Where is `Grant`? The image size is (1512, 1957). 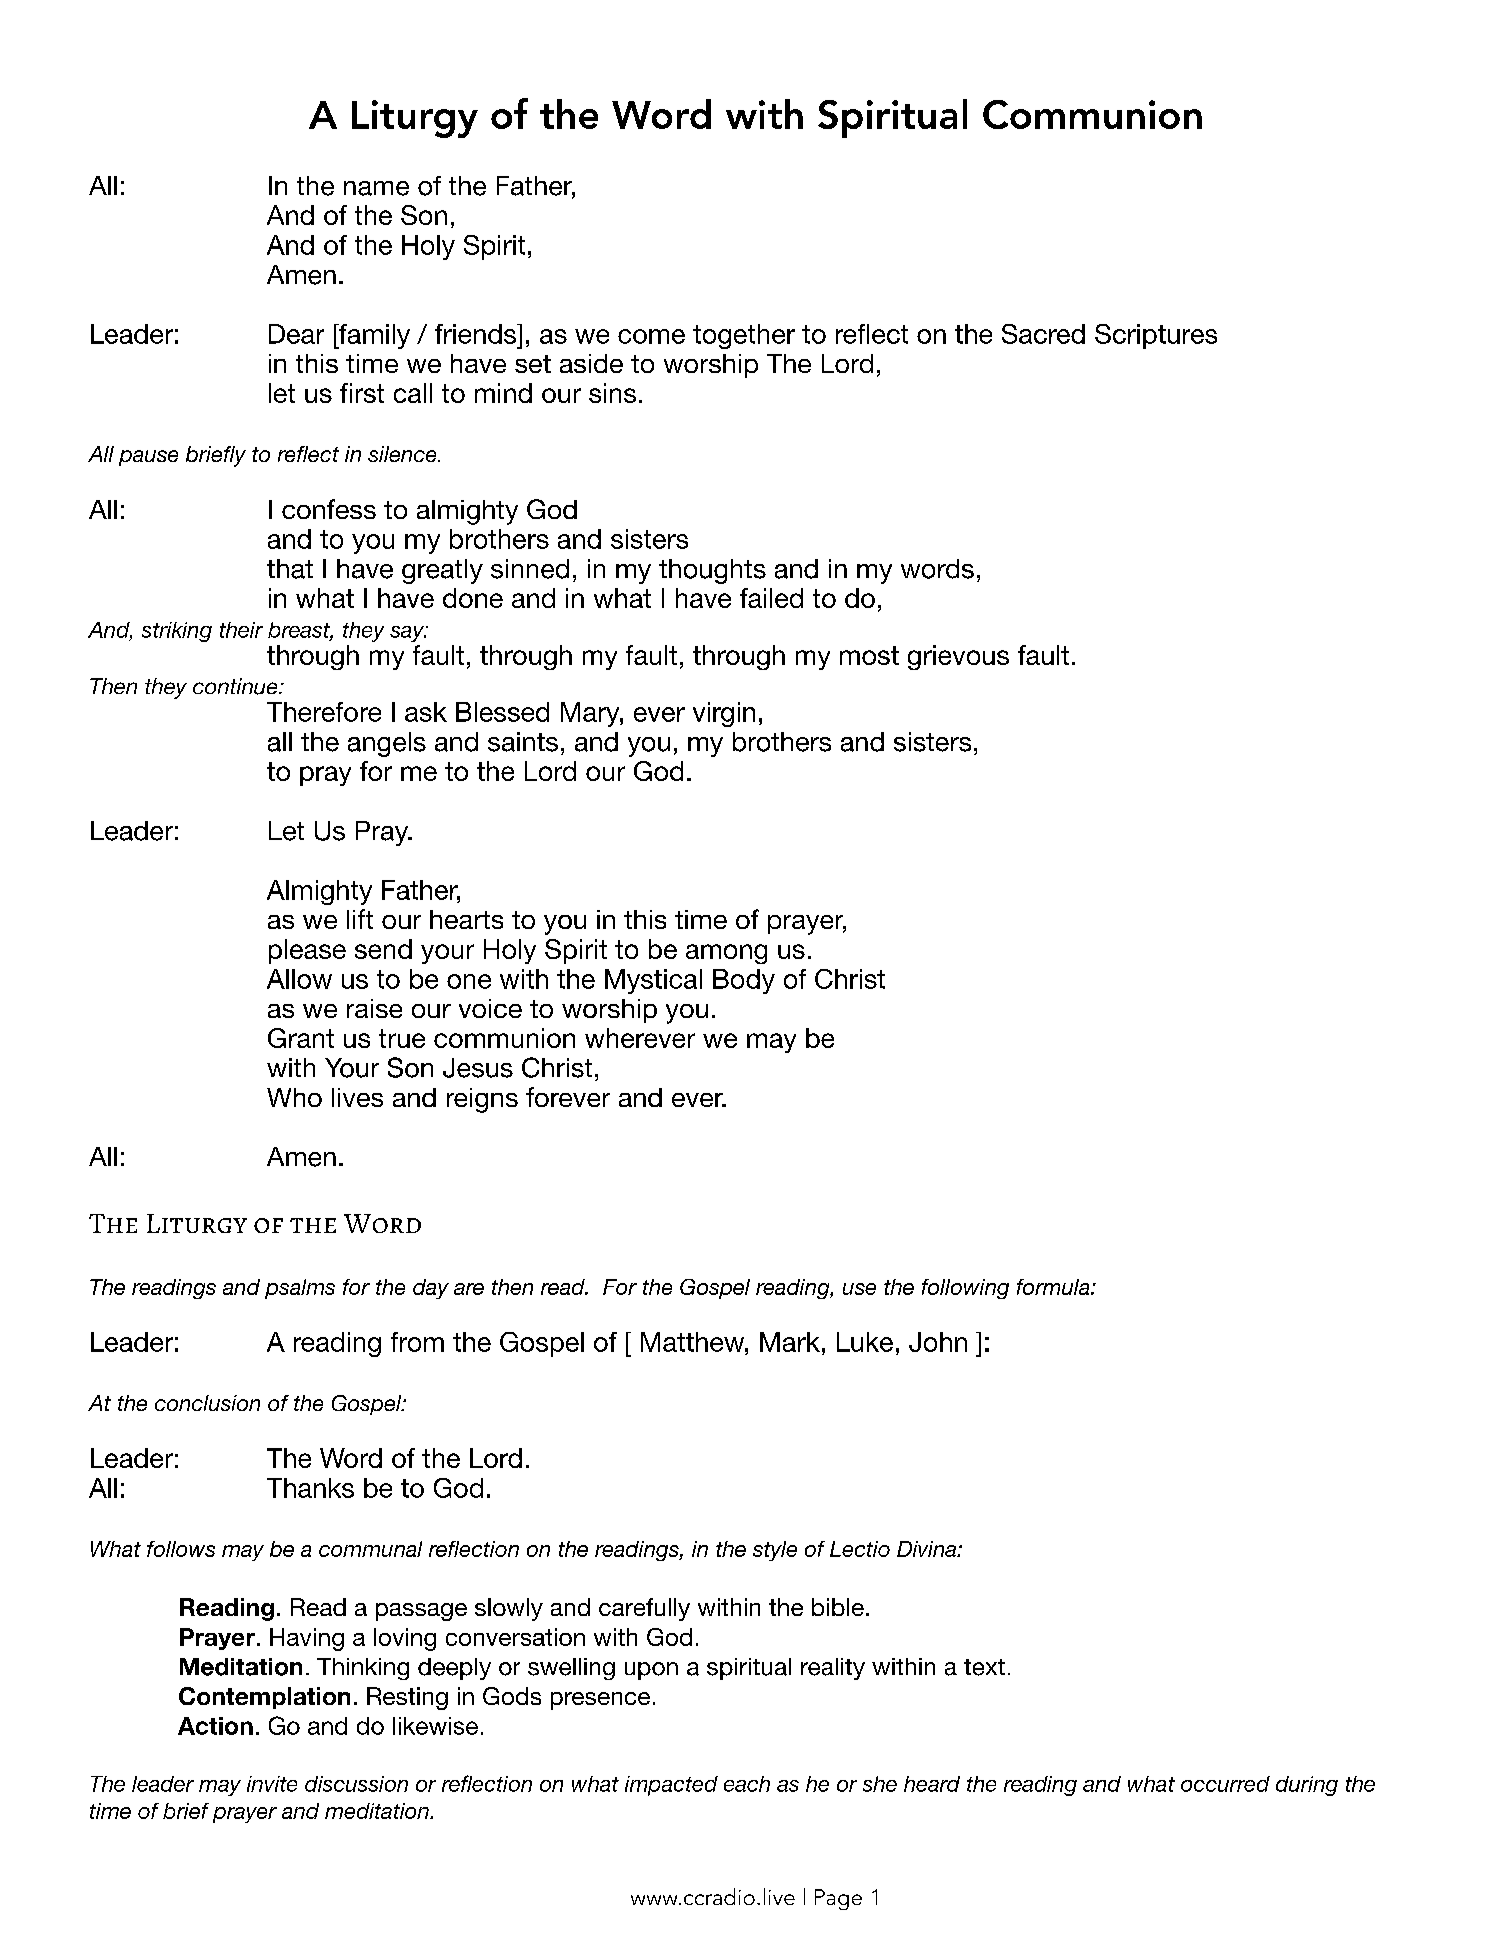 Grant is located at coordinates (301, 1038).
